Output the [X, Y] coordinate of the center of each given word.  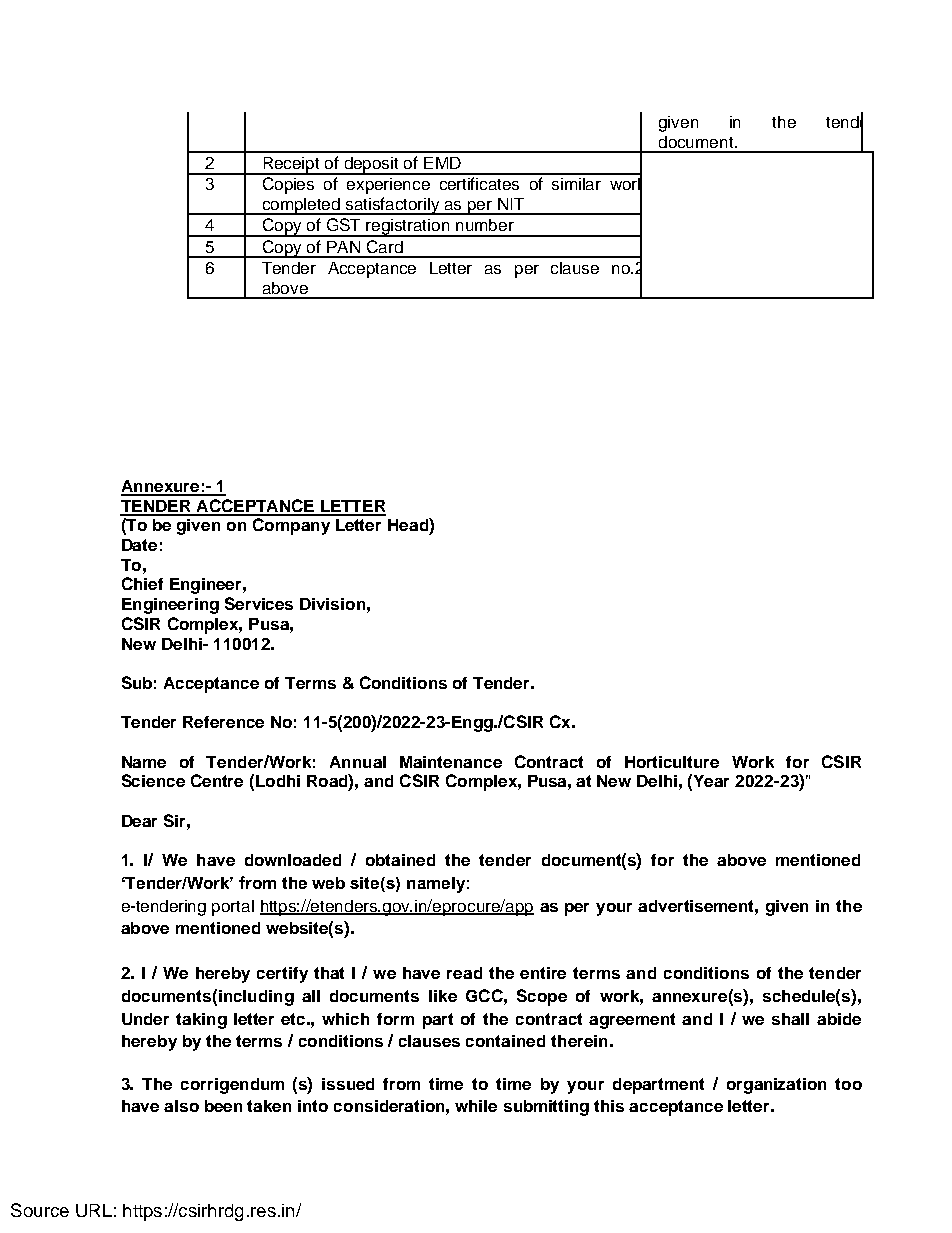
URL [94, 1210]
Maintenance [451, 762]
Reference [223, 722]
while [476, 1106]
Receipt [291, 166]
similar [576, 184]
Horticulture [672, 762]
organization [776, 1086]
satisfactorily [393, 206]
